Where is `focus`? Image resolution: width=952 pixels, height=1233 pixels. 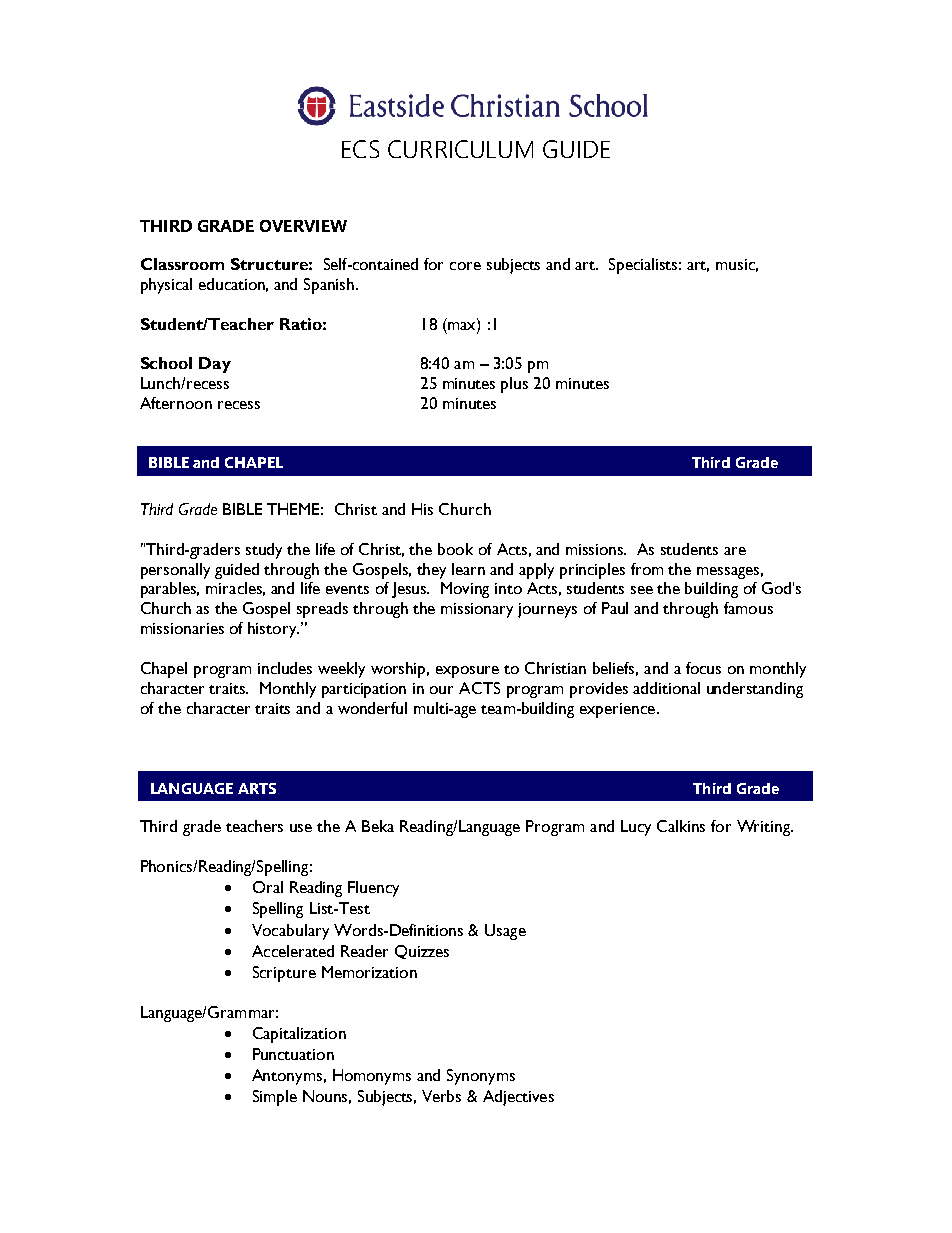 focus is located at coordinates (703, 668).
